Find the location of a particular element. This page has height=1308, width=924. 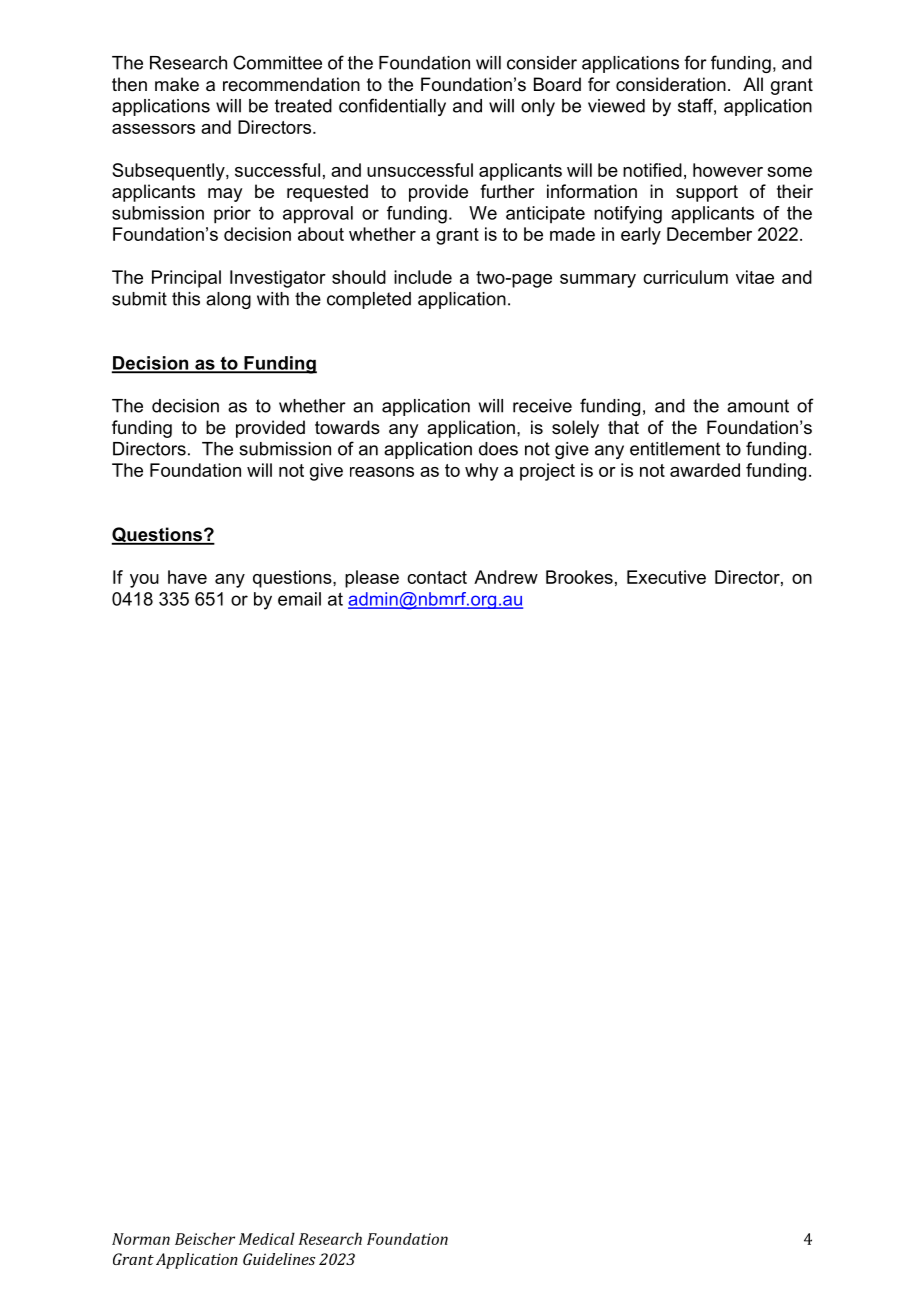

however is located at coordinates (728, 170).
